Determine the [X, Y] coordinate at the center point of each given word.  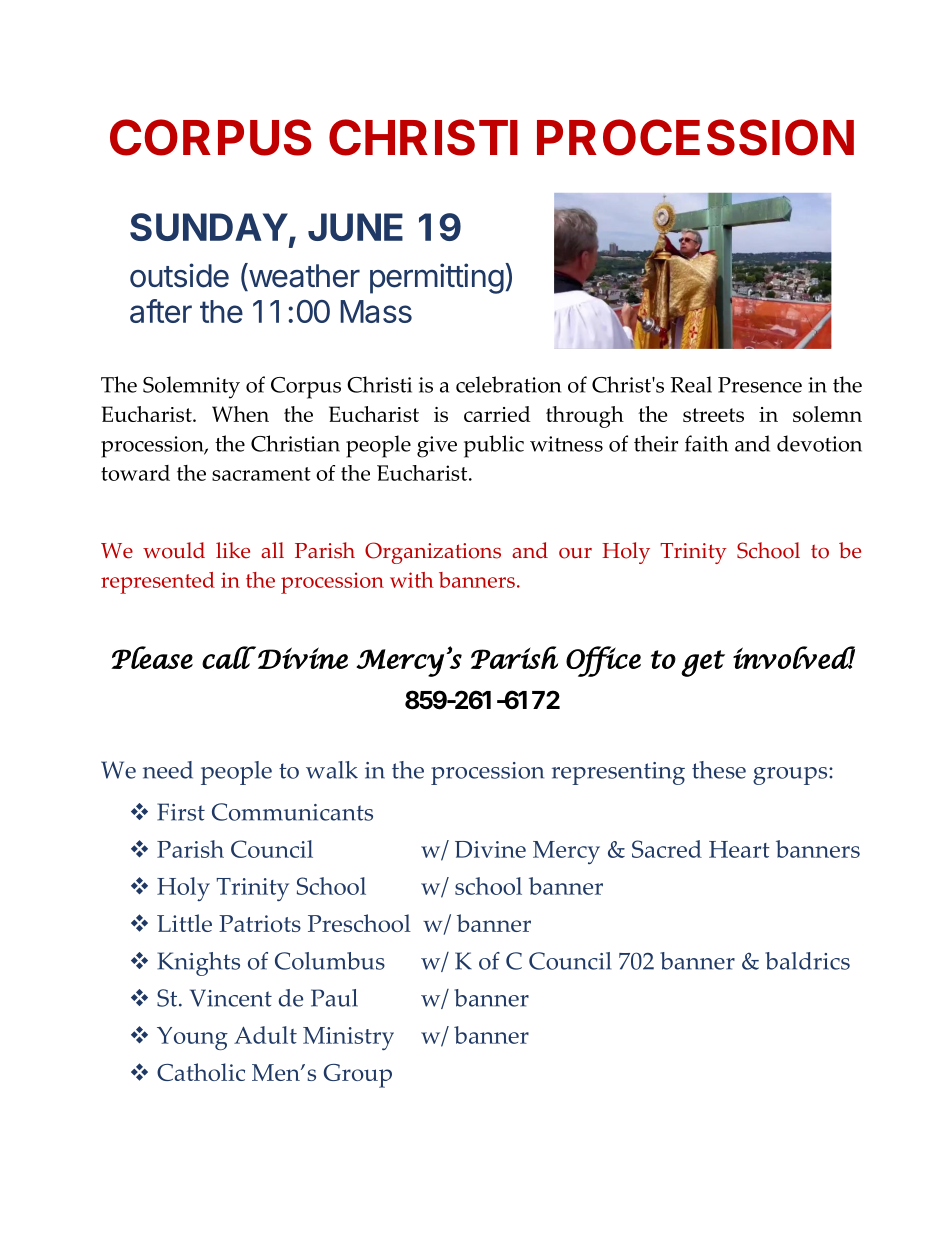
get [703, 663]
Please [152, 657]
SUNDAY [209, 227]
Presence [760, 385]
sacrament [261, 474]
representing [618, 773]
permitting [437, 278]
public [494, 446]
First [181, 812]
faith [706, 443]
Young [192, 1038]
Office [603, 661]
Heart [739, 849]
